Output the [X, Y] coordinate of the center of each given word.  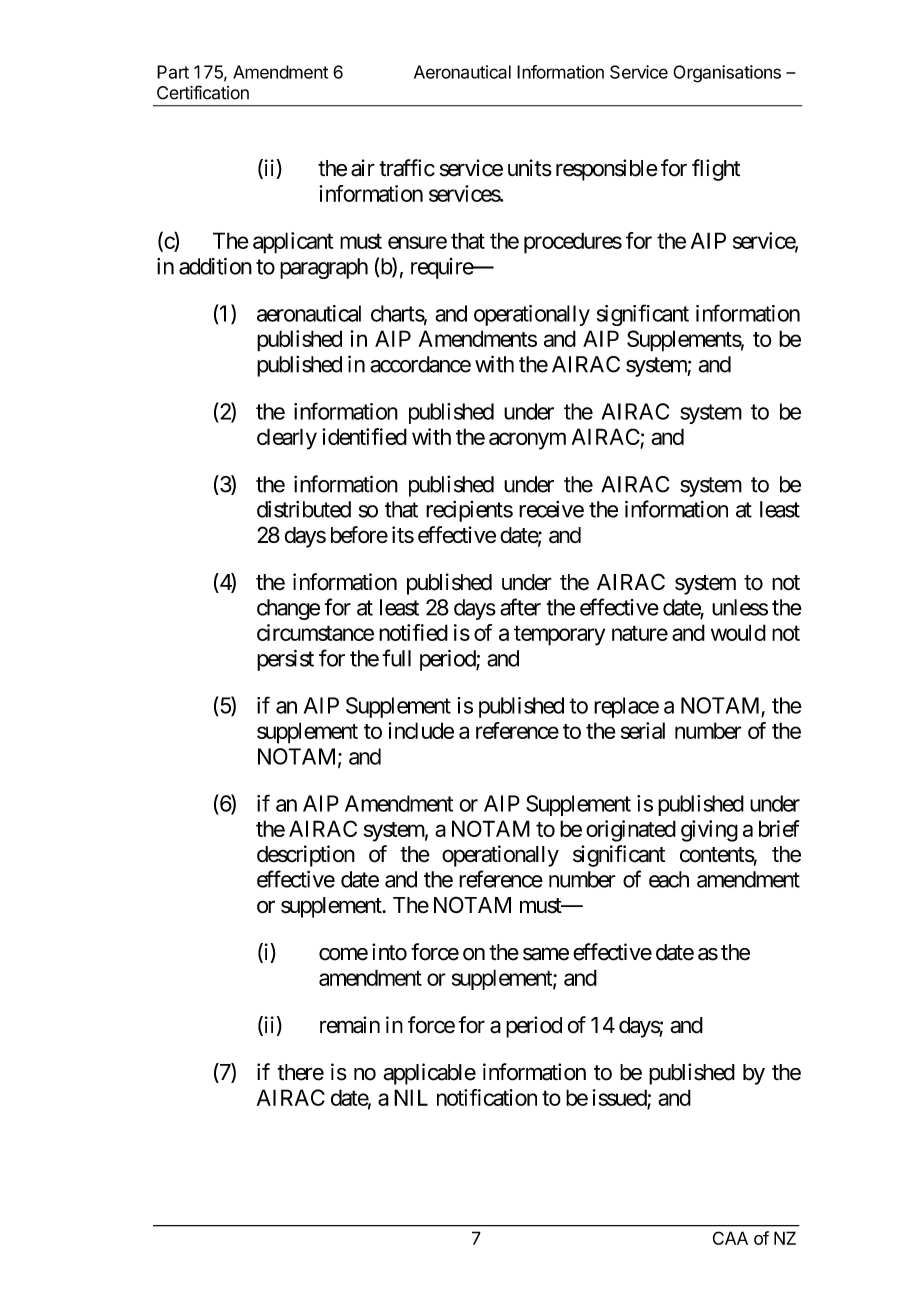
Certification [203, 92]
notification [487, 1097]
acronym [527, 441]
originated [631, 831]
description [306, 856]
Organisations [727, 74]
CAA [730, 1238]
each [669, 879]
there [300, 1072]
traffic [407, 168]
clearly [287, 439]
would [738, 632]
